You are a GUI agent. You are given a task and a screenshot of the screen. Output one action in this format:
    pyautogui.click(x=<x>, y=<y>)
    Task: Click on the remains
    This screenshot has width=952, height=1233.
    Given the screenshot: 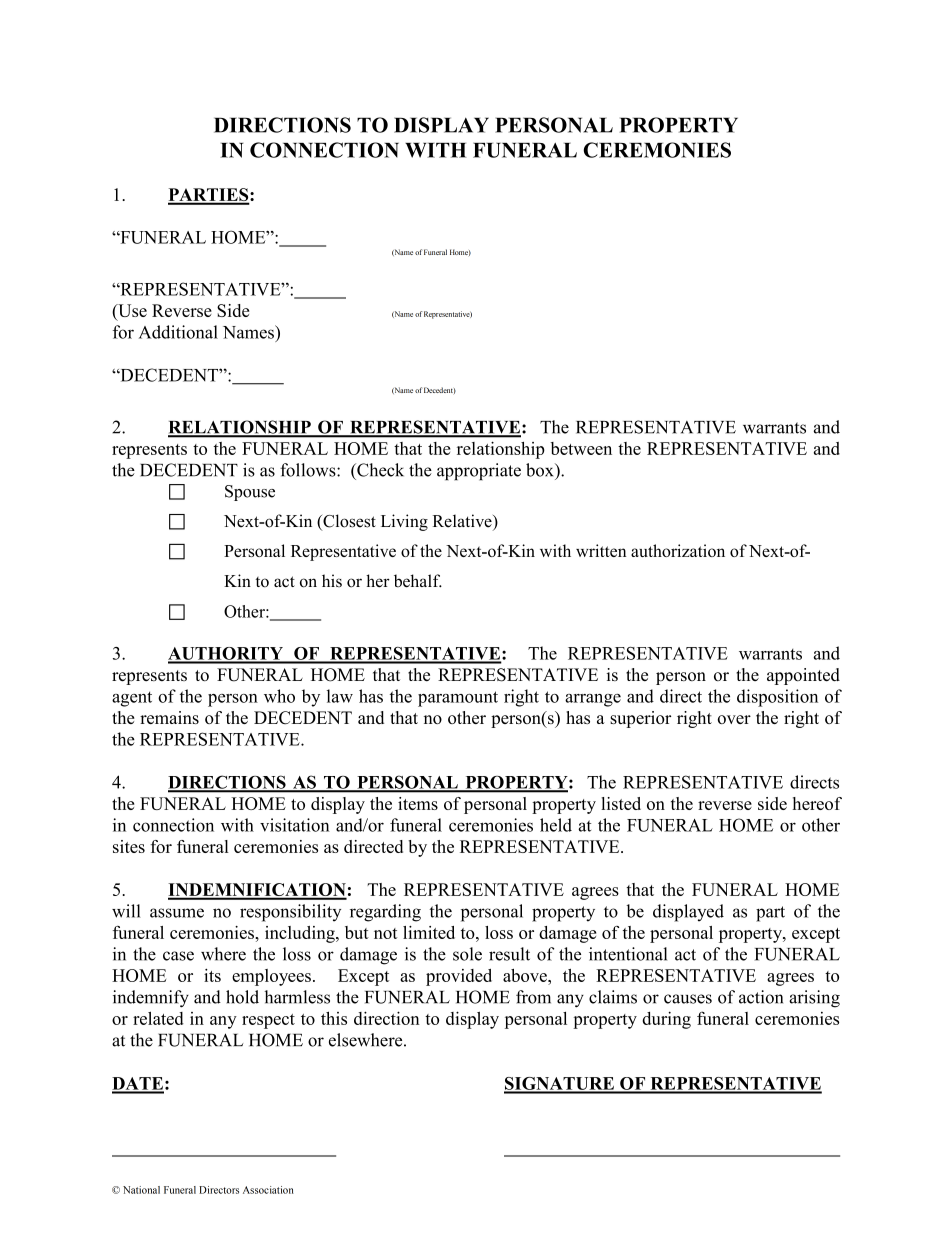 What is the action you would take?
    pyautogui.click(x=169, y=717)
